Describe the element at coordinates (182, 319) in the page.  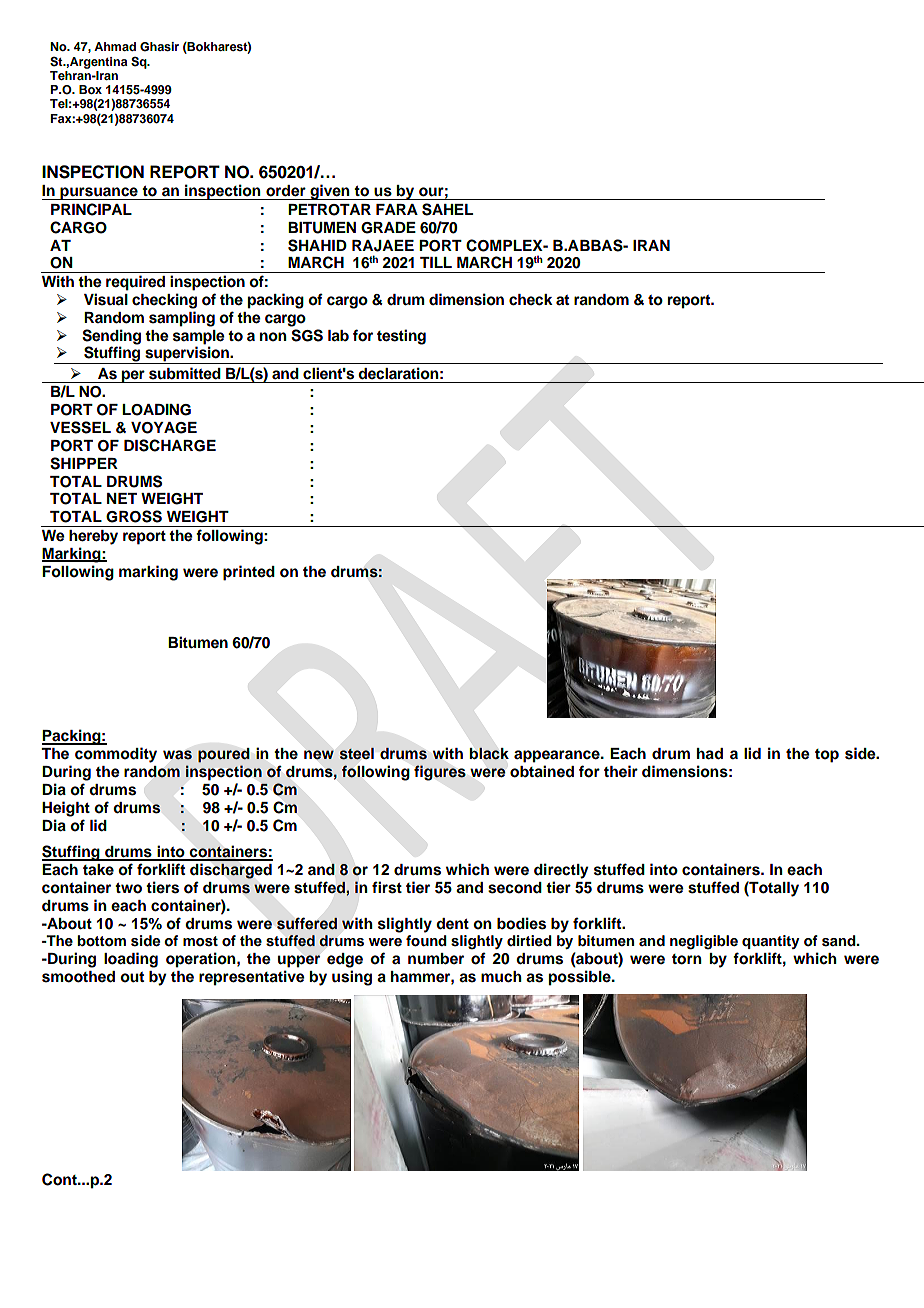
I see `sampling` at that location.
